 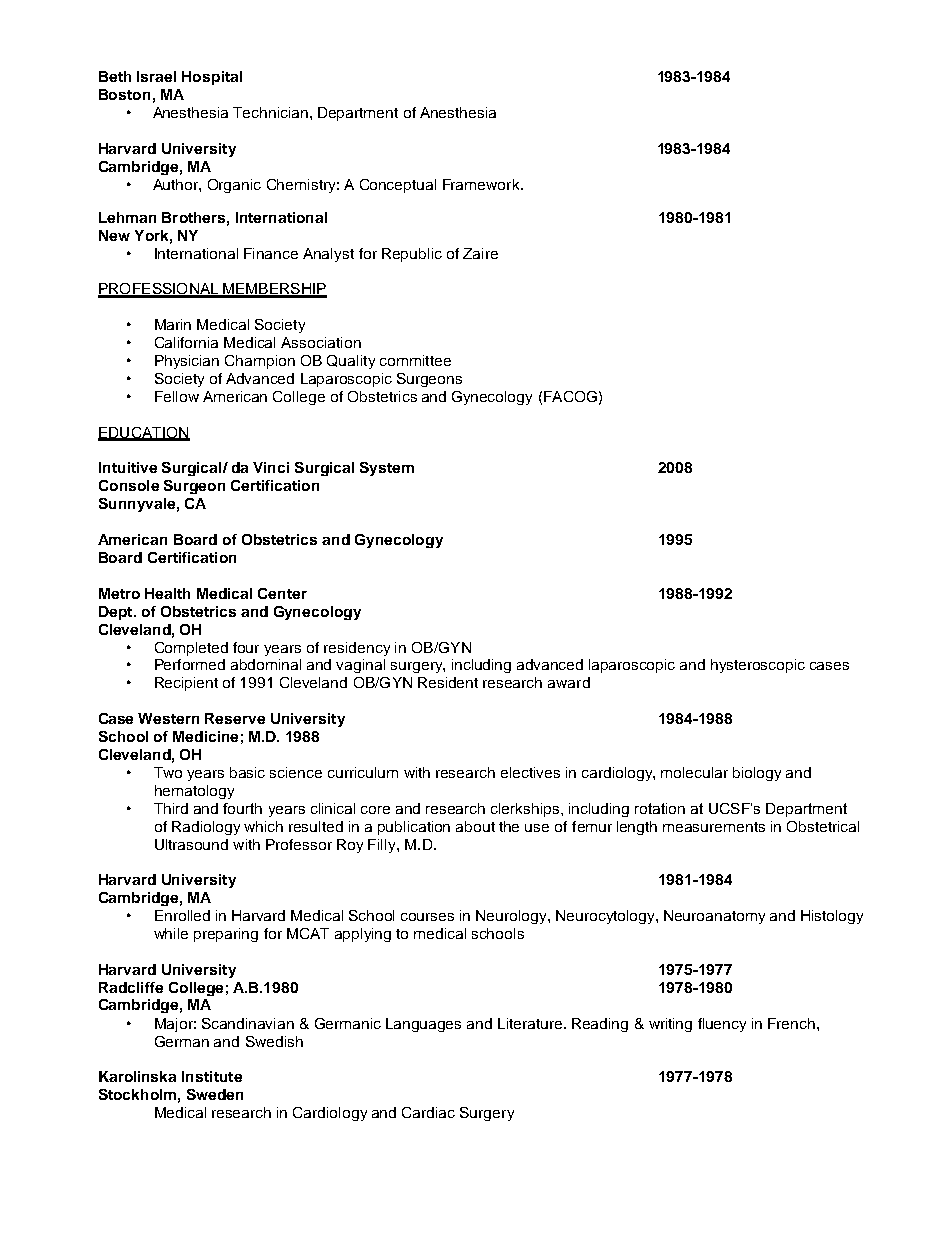 I want to click on Framework, so click(x=482, y=184).
